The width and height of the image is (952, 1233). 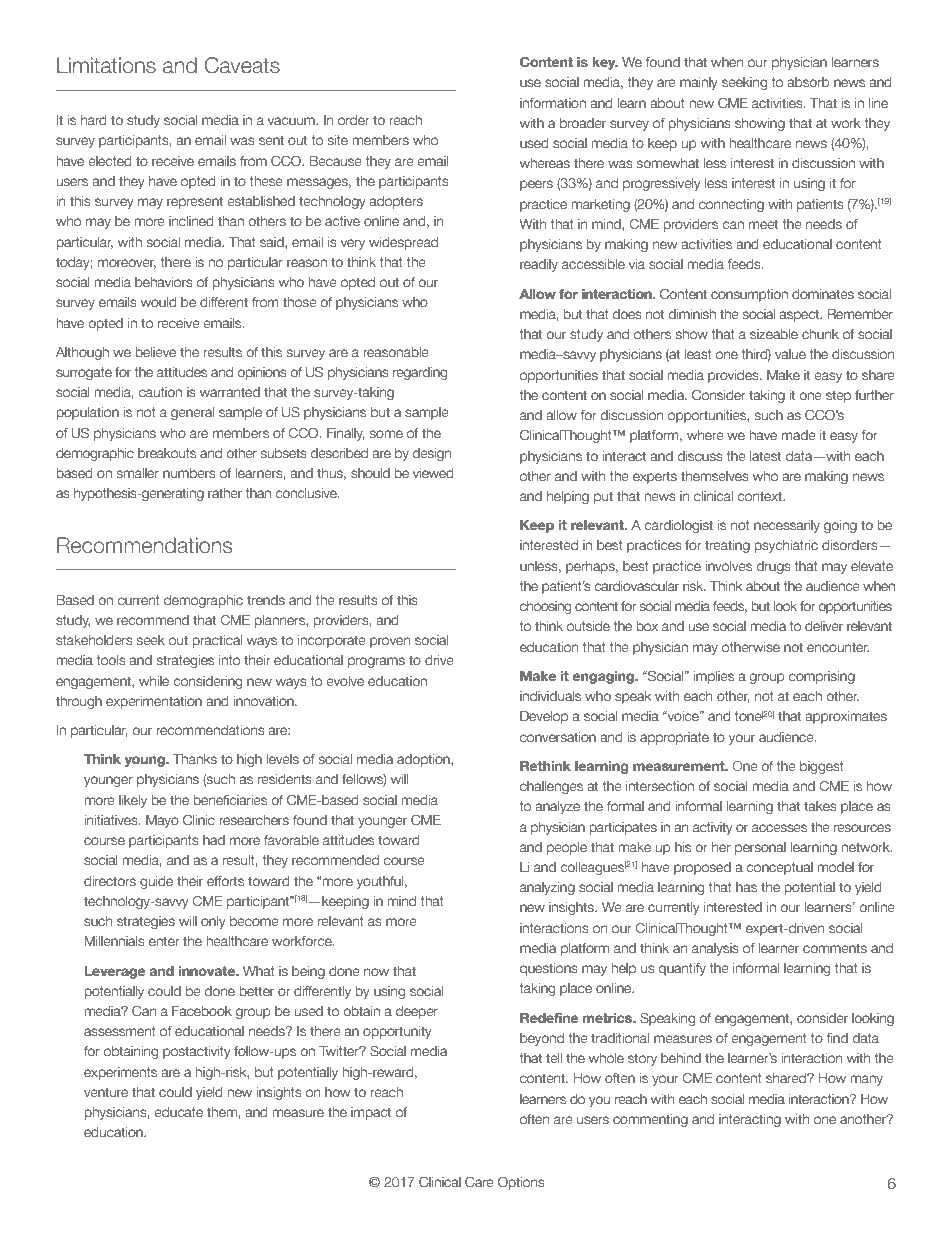 What do you see at coordinates (424, 760) in the image?
I see `adoption` at bounding box center [424, 760].
